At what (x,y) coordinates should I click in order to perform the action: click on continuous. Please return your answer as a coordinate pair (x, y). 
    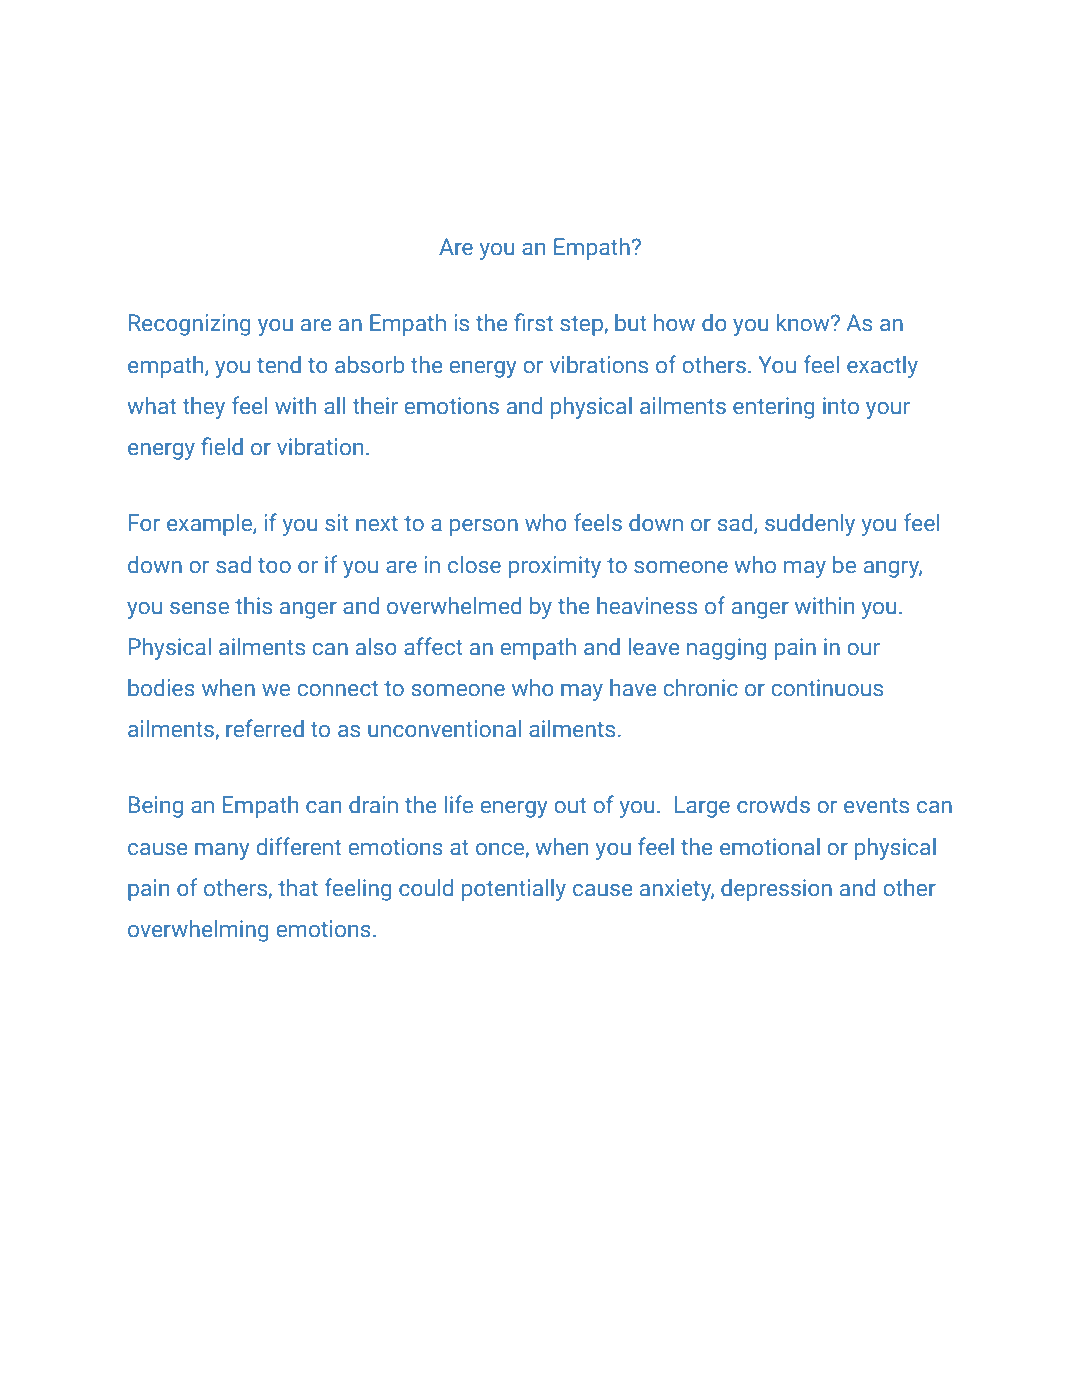
    Looking at the image, I should click on (827, 688).
